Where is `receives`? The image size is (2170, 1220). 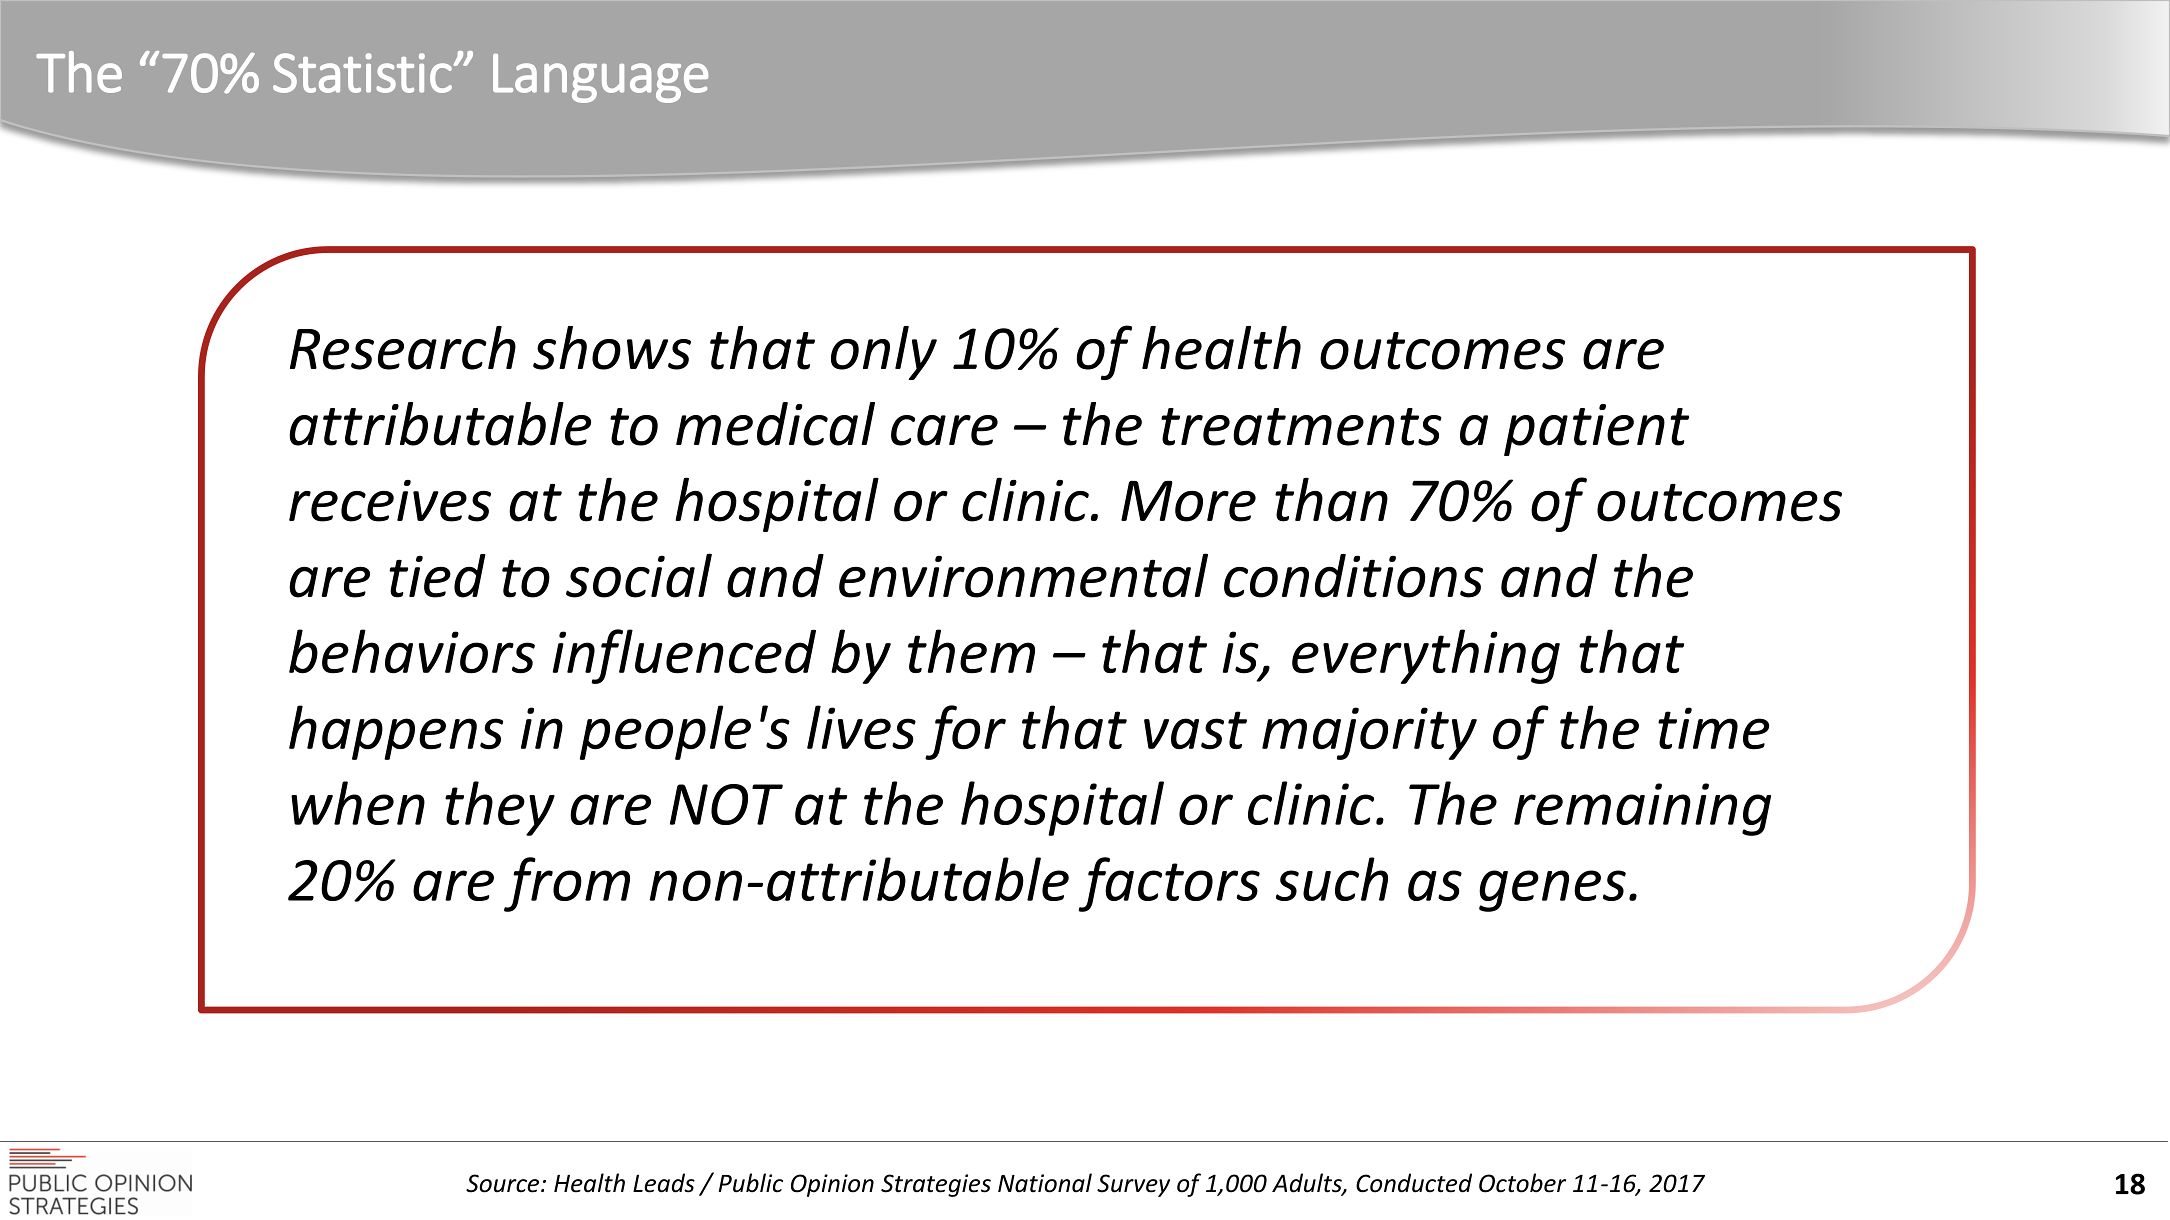 receives is located at coordinates (390, 501).
